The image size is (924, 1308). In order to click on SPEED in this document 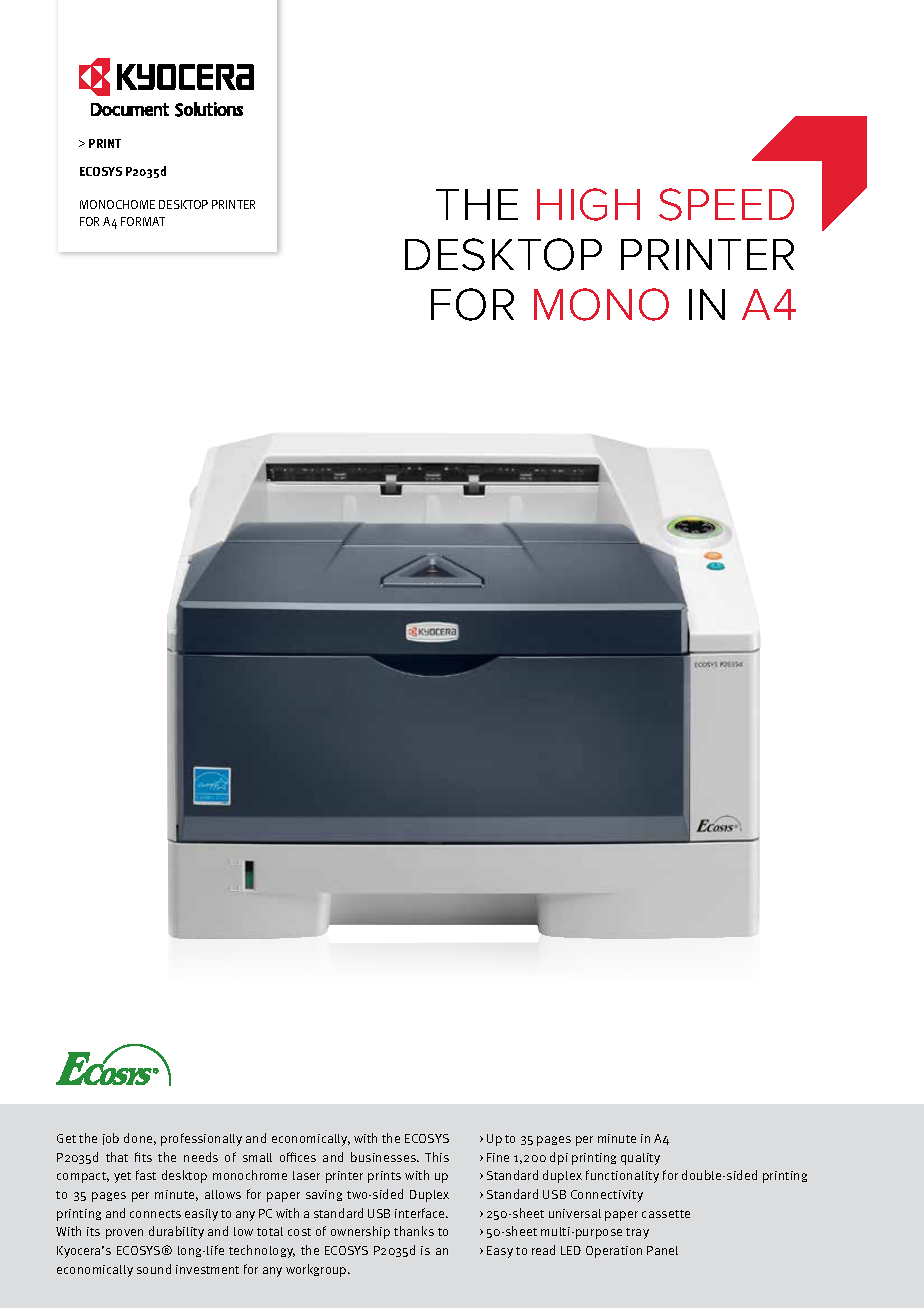, I will do `click(726, 204)`.
